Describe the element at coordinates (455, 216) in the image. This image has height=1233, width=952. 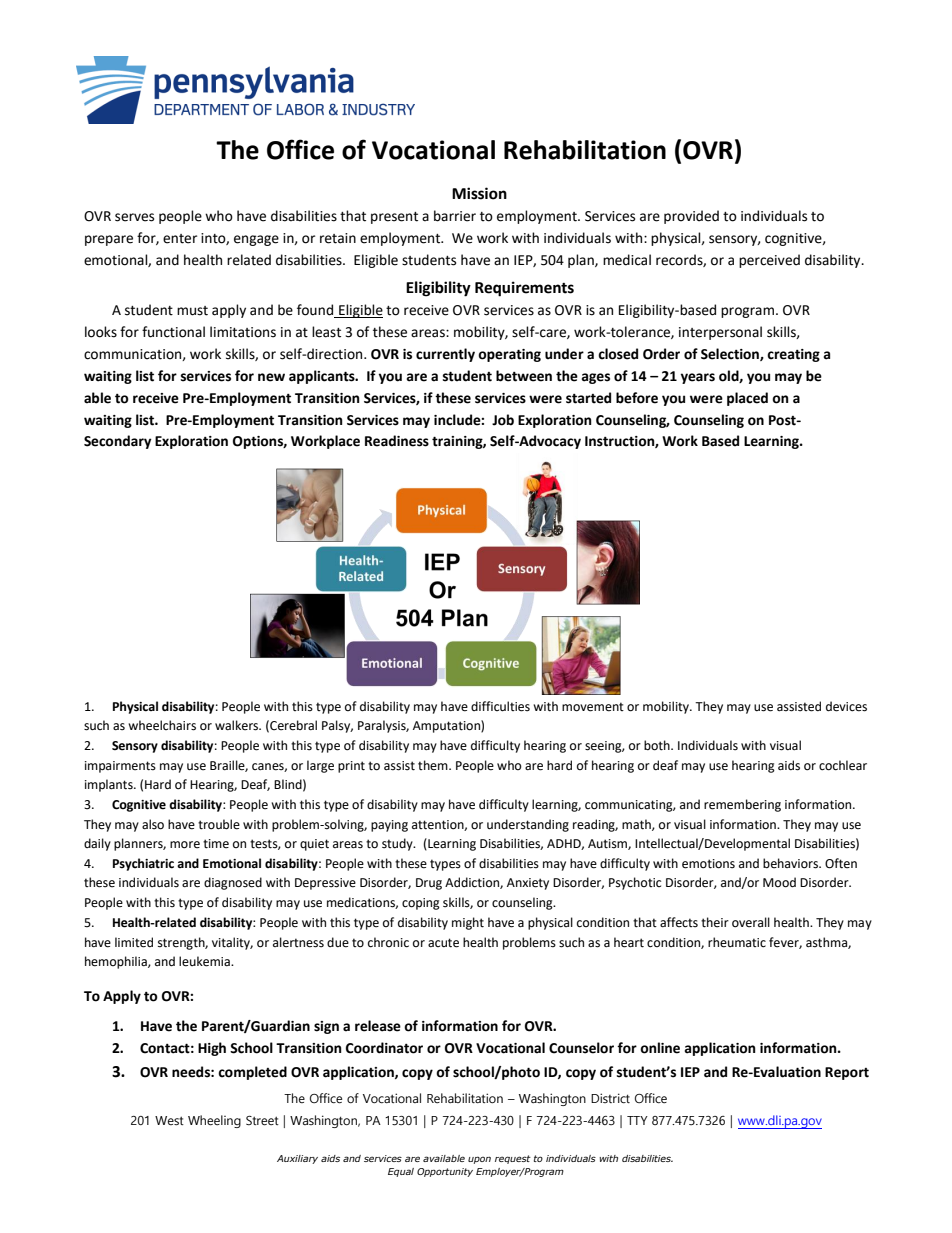
I see `barrier` at that location.
